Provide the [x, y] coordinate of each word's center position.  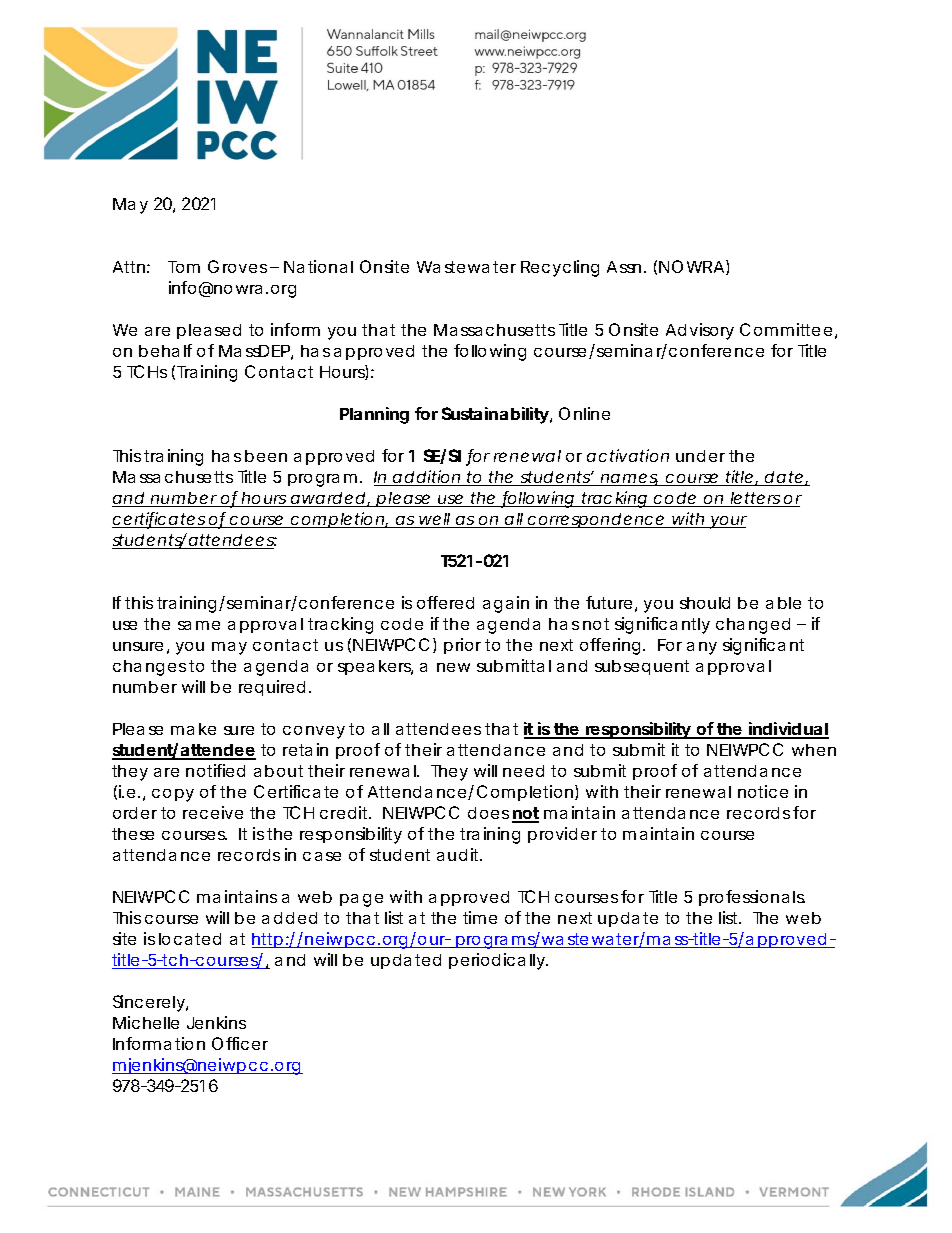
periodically [497, 961]
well [434, 520]
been [266, 456]
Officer [240, 1043]
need [523, 771]
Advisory [700, 331]
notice [763, 791]
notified [215, 770]
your [727, 522]
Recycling [560, 268]
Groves [237, 266]
